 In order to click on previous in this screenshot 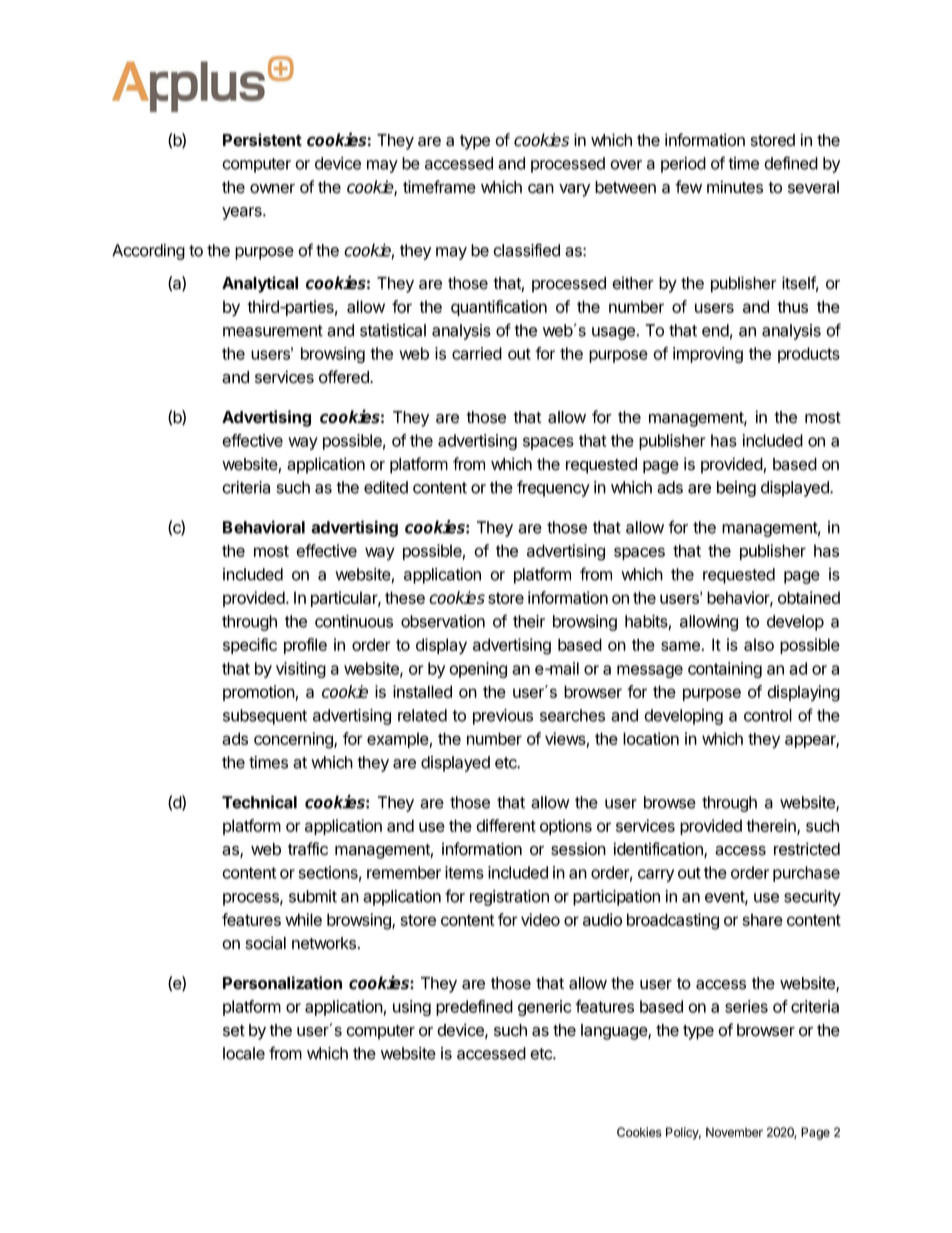, I will do `click(503, 717)`.
